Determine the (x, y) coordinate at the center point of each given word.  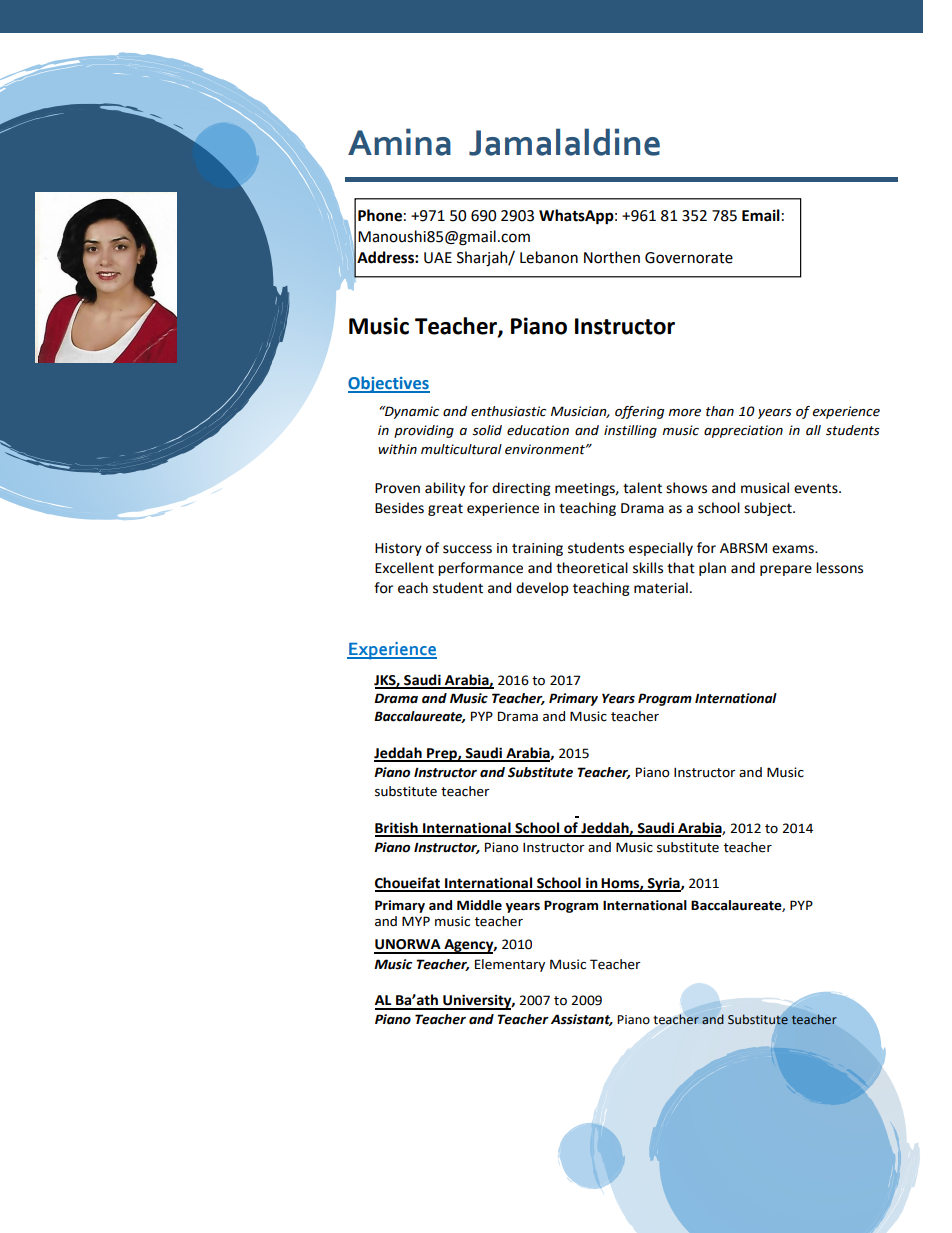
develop (542, 589)
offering (639, 412)
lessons (839, 568)
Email (761, 215)
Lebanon (549, 257)
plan (712, 569)
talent (642, 488)
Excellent (404, 568)
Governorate (689, 258)
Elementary (510, 965)
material (661, 588)
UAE (438, 258)
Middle (479, 905)
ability (445, 489)
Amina (399, 142)
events (817, 488)
